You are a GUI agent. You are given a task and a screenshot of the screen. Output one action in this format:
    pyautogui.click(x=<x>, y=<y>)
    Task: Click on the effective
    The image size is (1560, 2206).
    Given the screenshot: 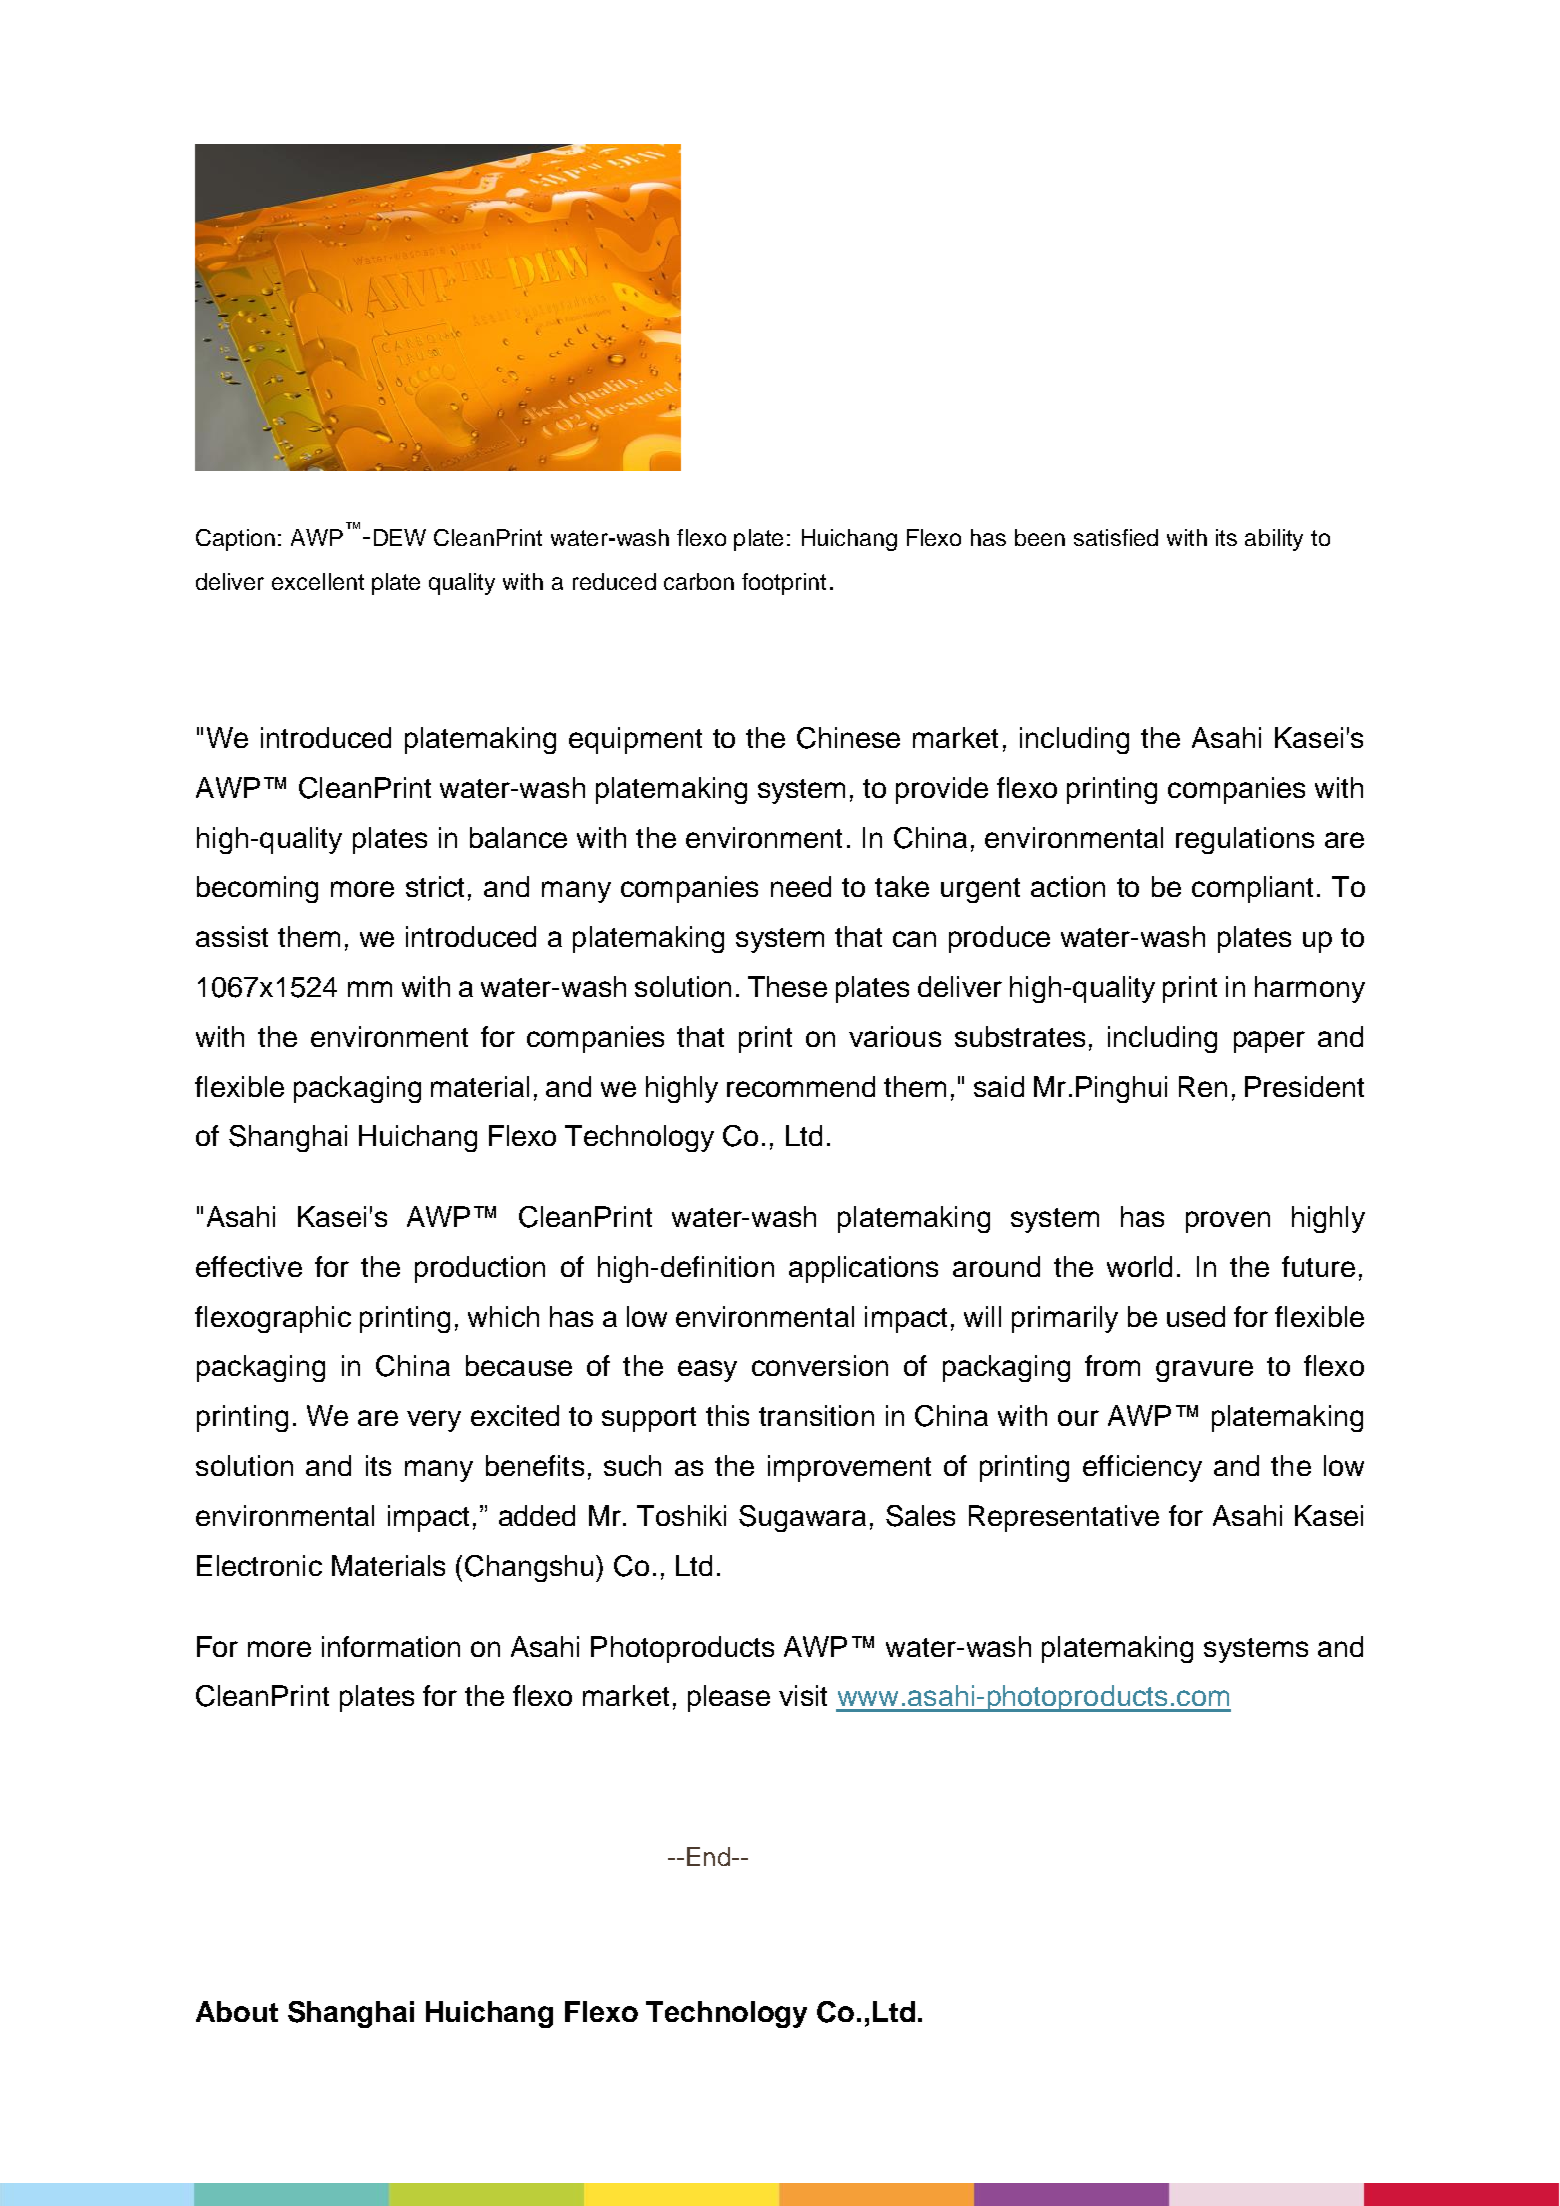 What is the action you would take?
    pyautogui.click(x=249, y=1266)
